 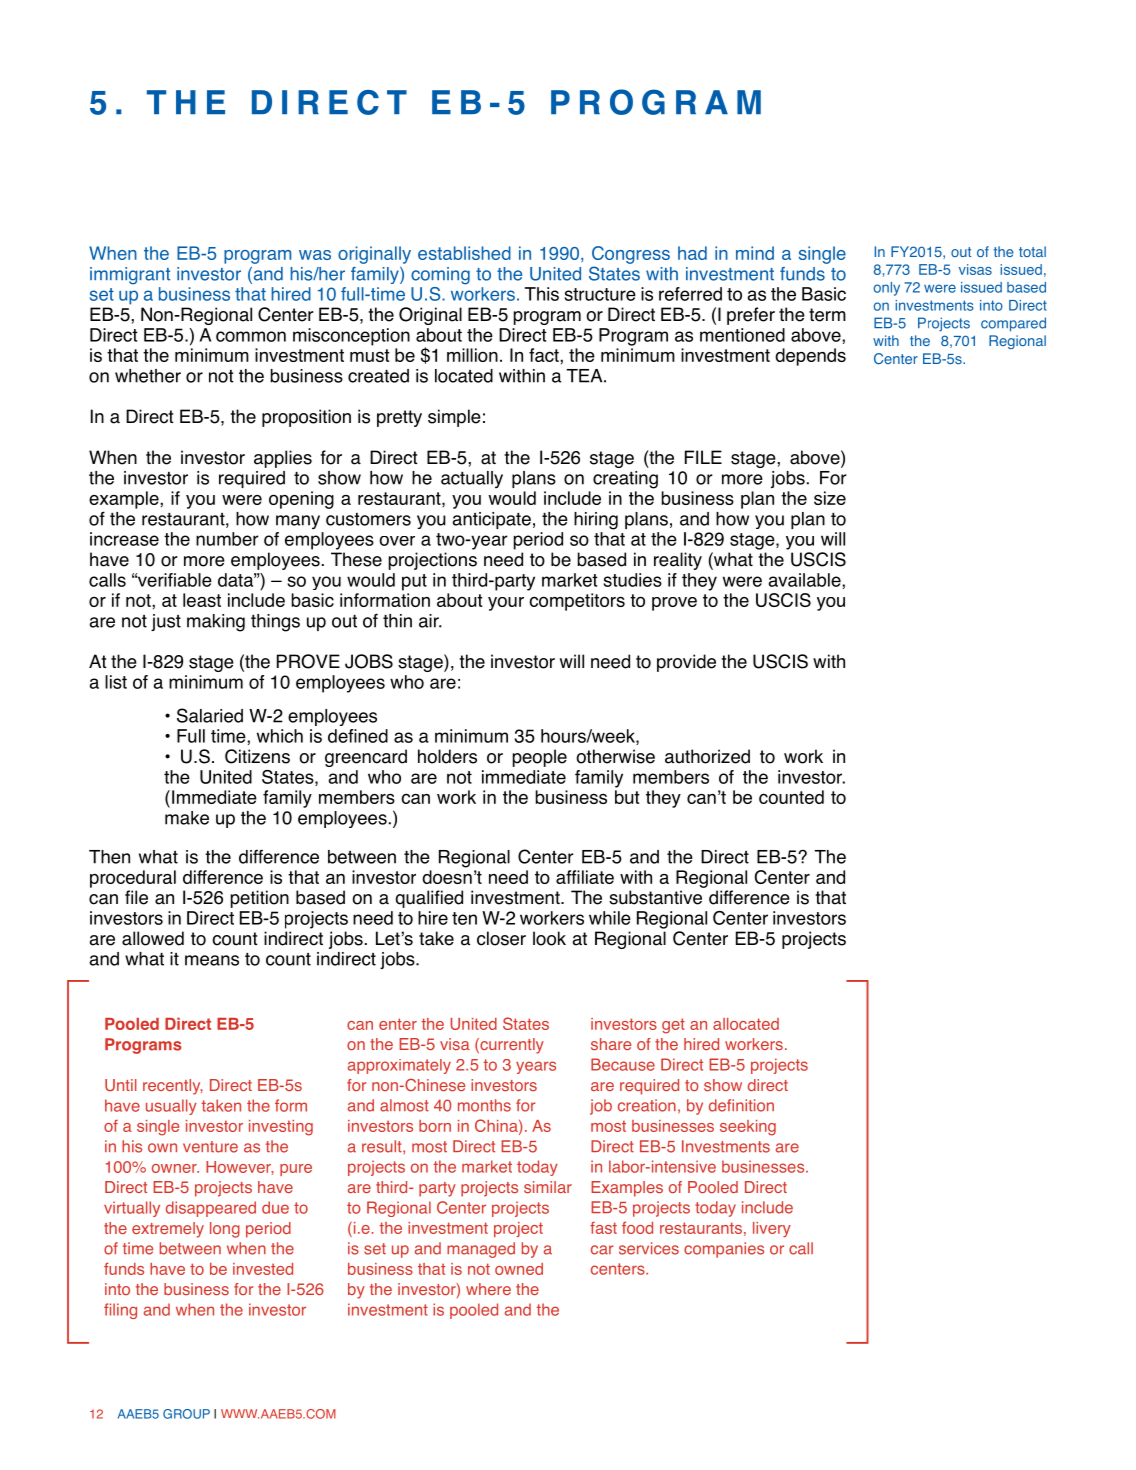 I want to click on creation, so click(x=647, y=1105).
